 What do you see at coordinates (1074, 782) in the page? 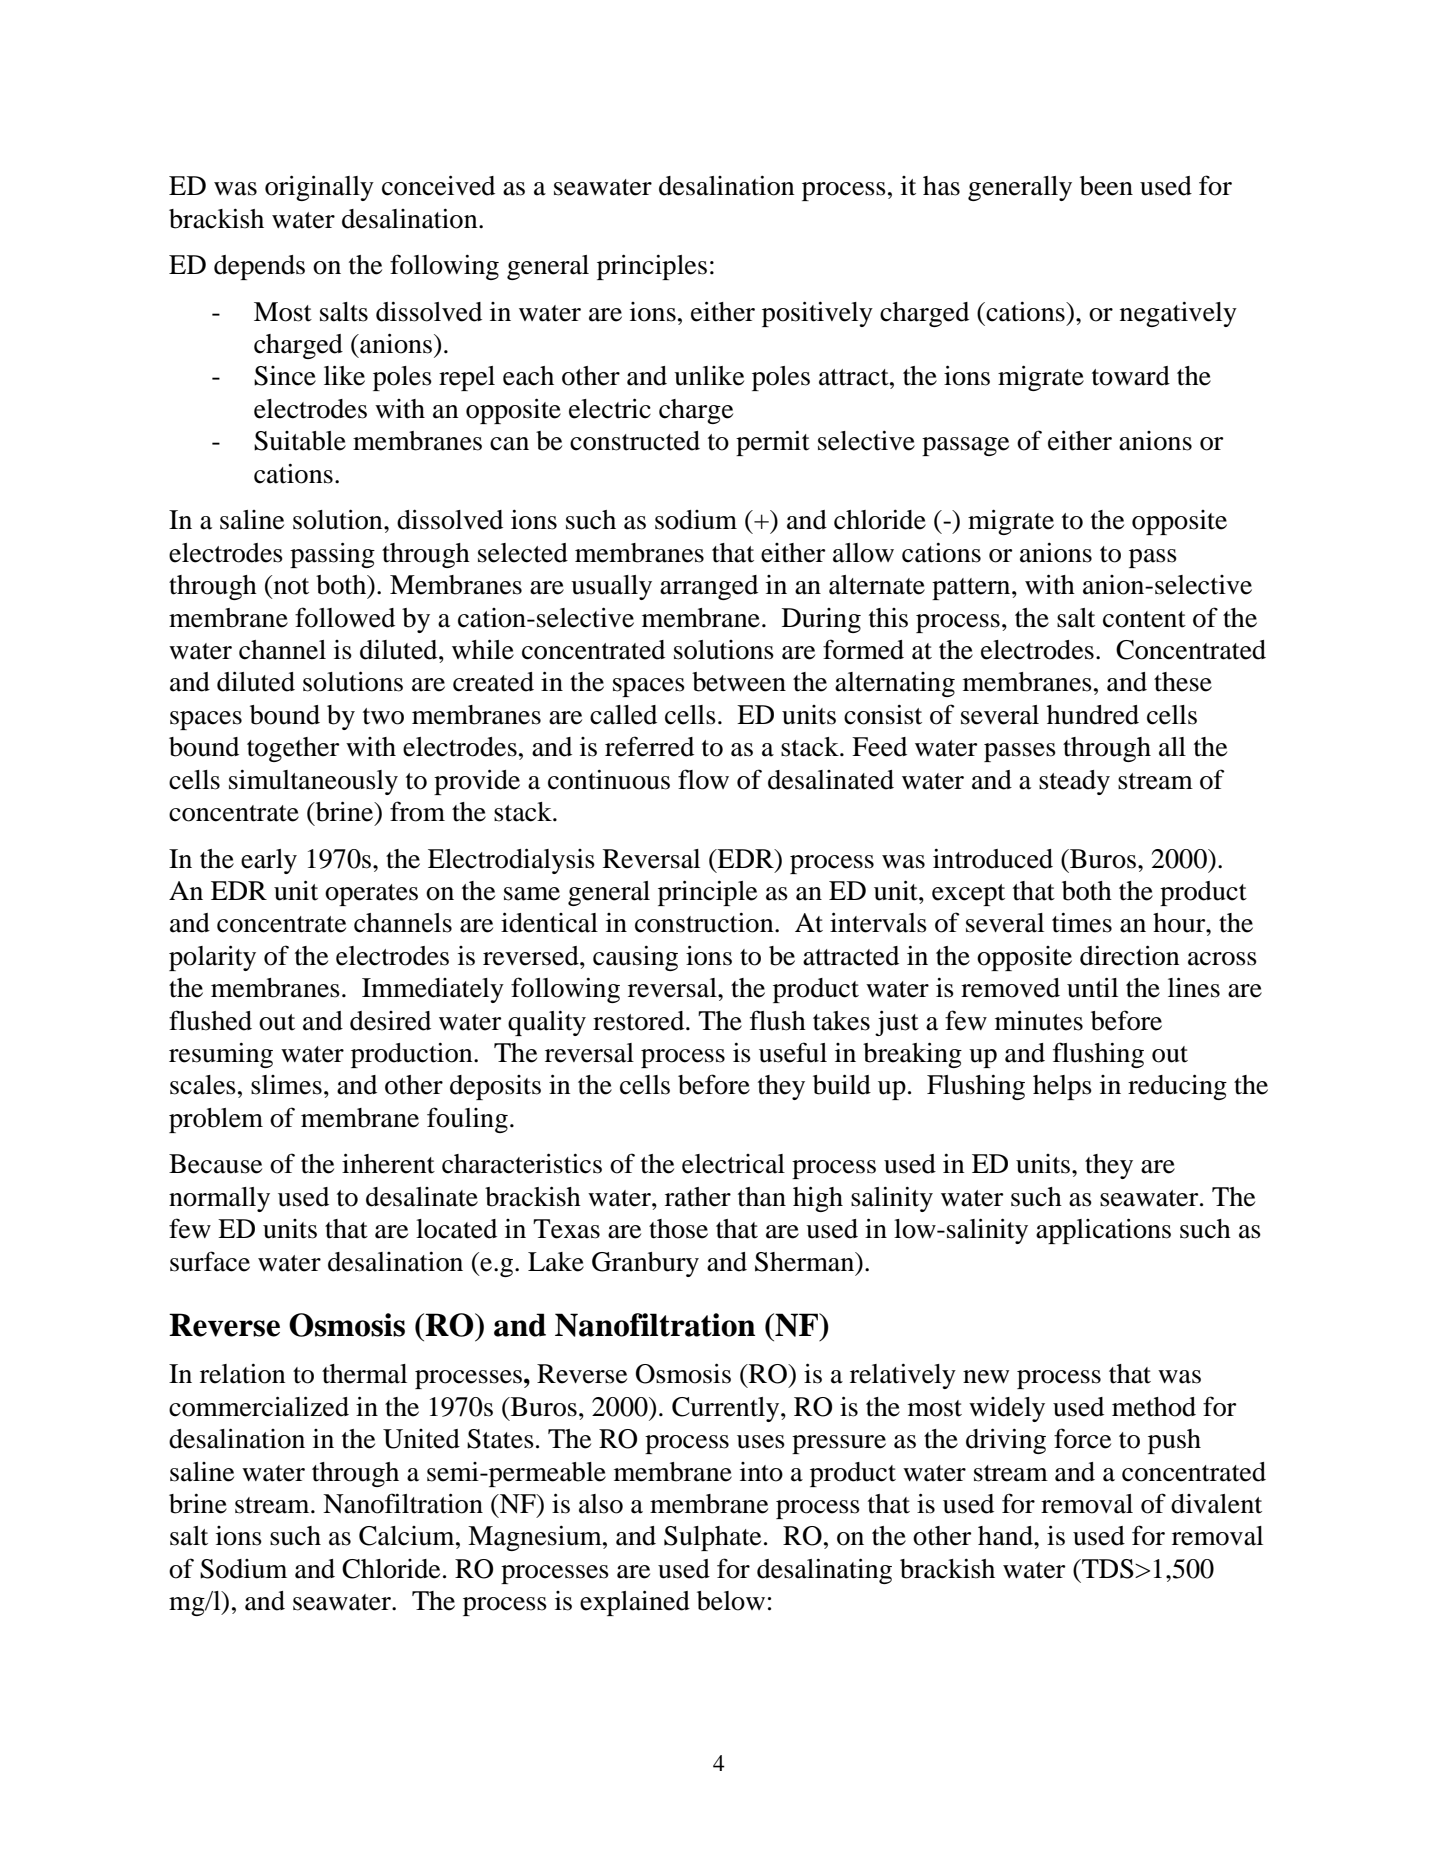
I see `steady` at bounding box center [1074, 782].
